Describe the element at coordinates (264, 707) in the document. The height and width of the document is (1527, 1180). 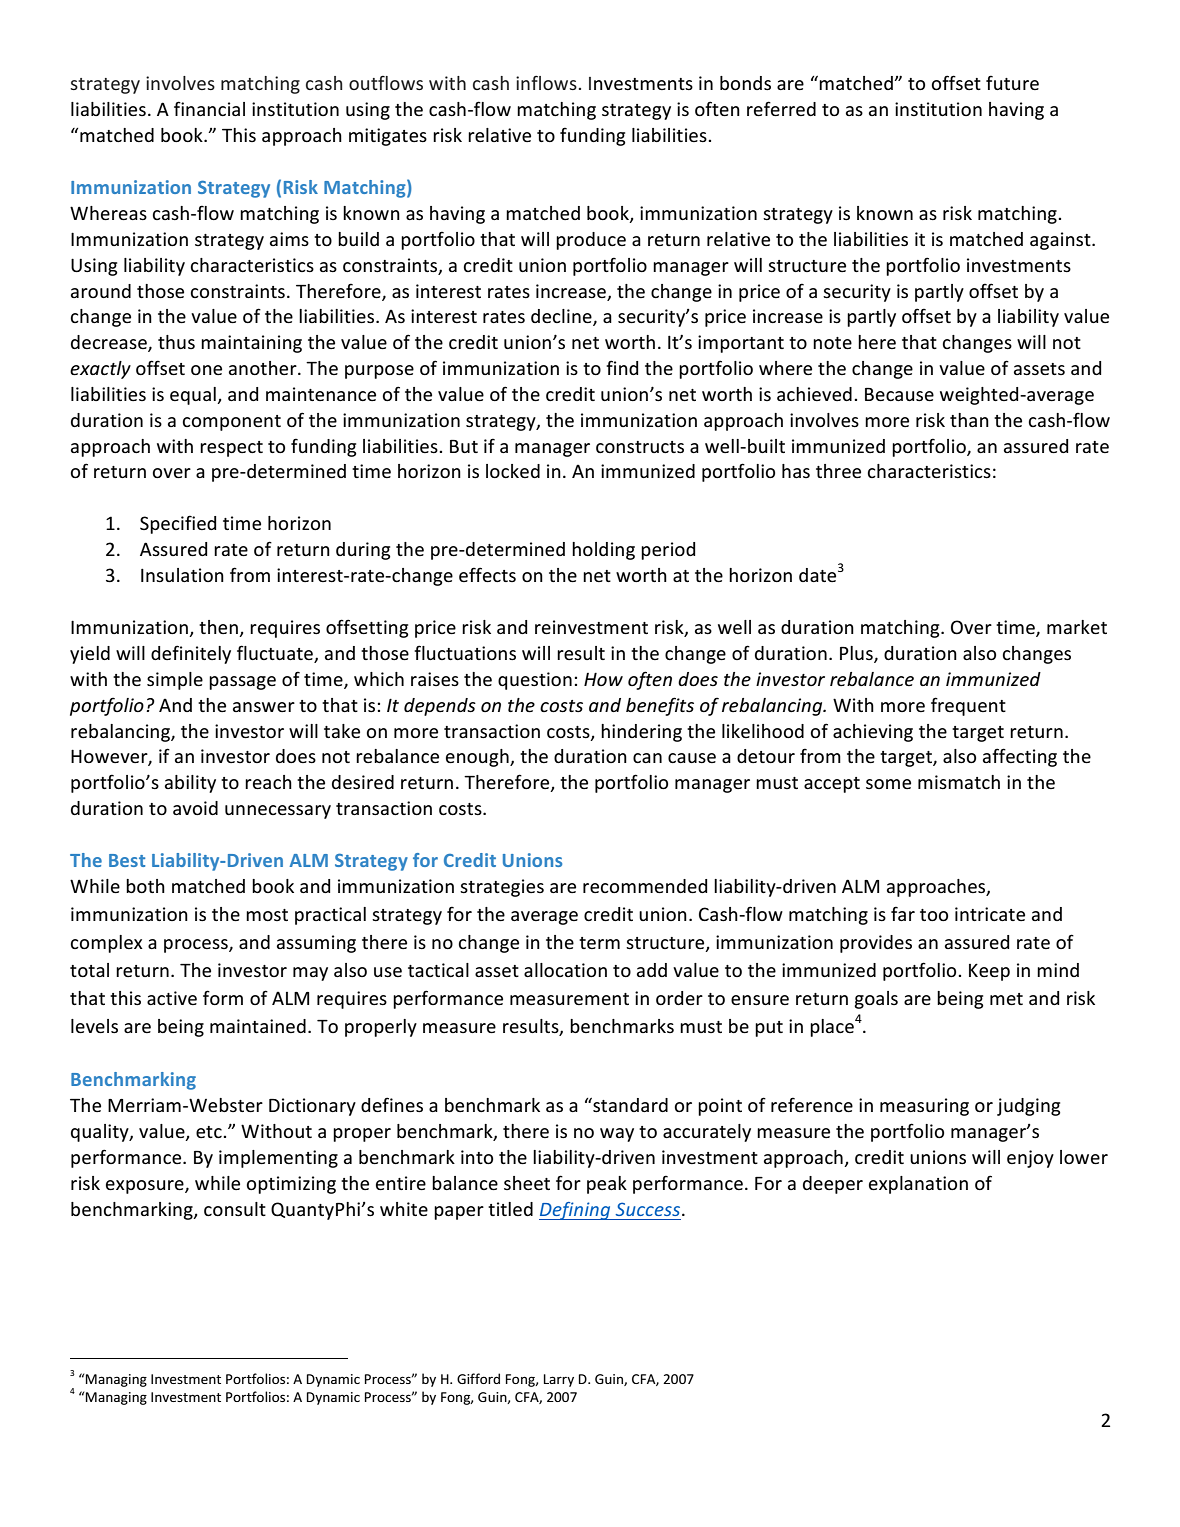
I see `answer` at that location.
